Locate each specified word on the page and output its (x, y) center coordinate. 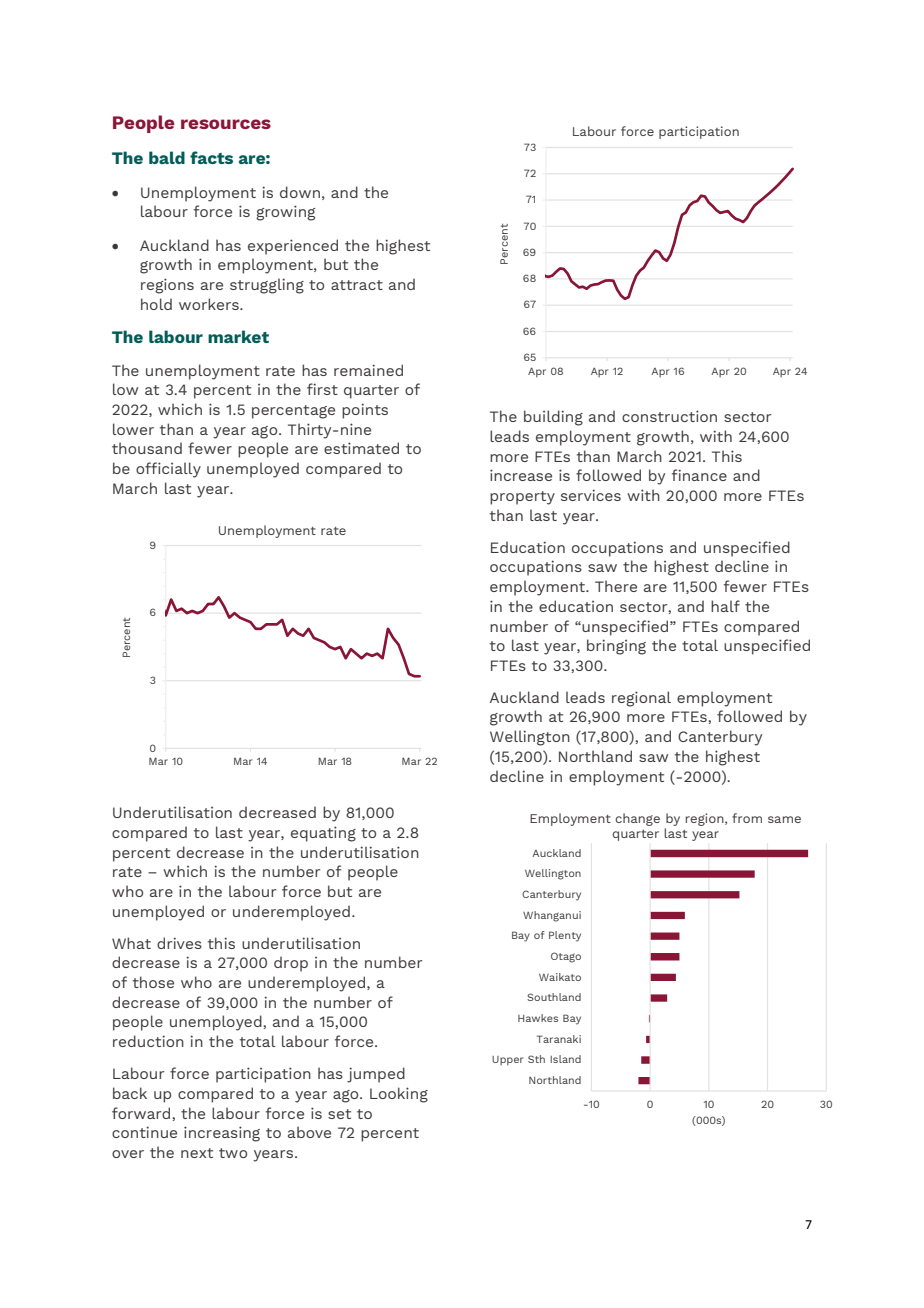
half (725, 606)
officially (168, 470)
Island (565, 1059)
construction (669, 416)
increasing (222, 1134)
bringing (616, 647)
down (300, 192)
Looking (399, 1095)
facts (211, 157)
